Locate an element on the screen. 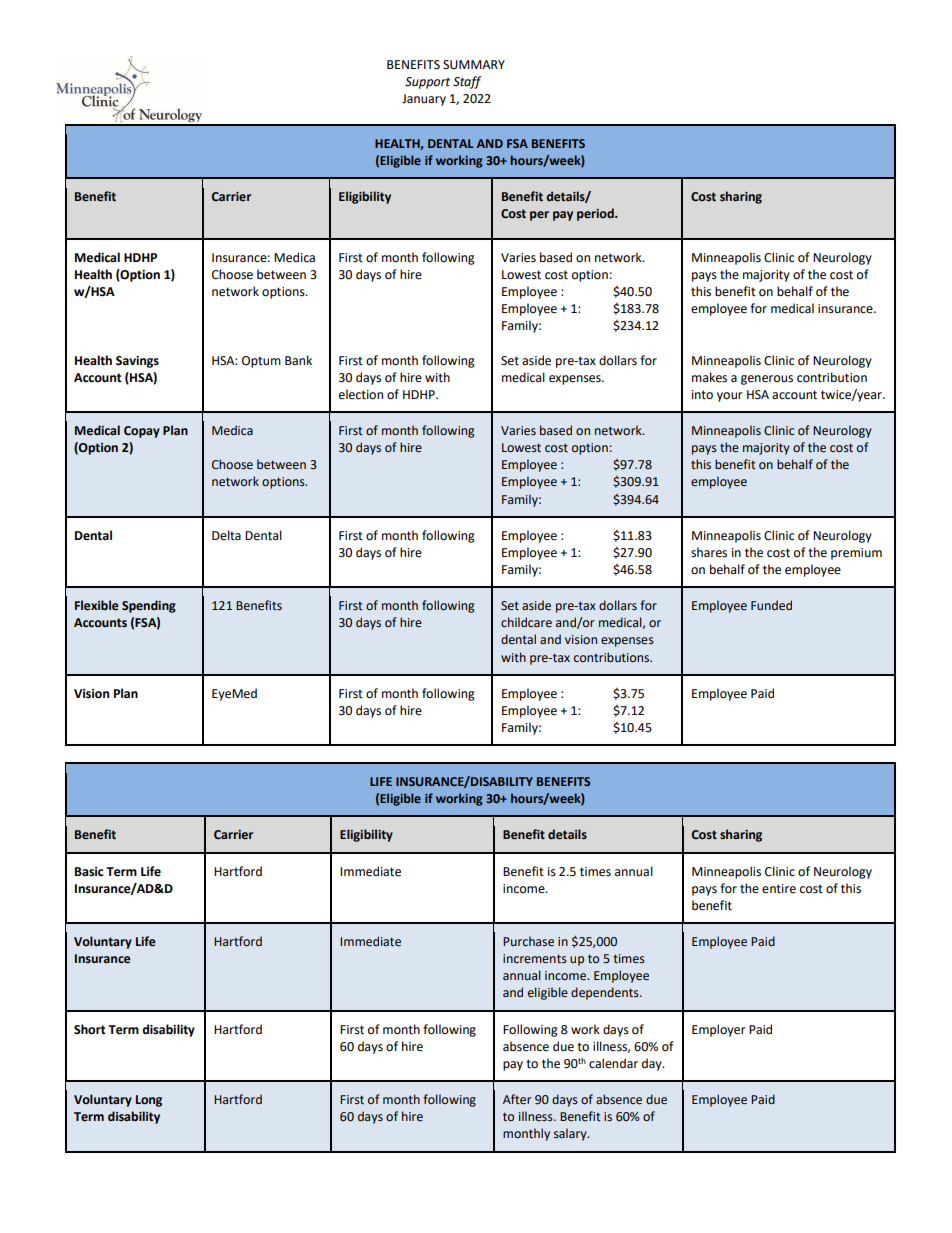  childcare is located at coordinates (526, 622).
